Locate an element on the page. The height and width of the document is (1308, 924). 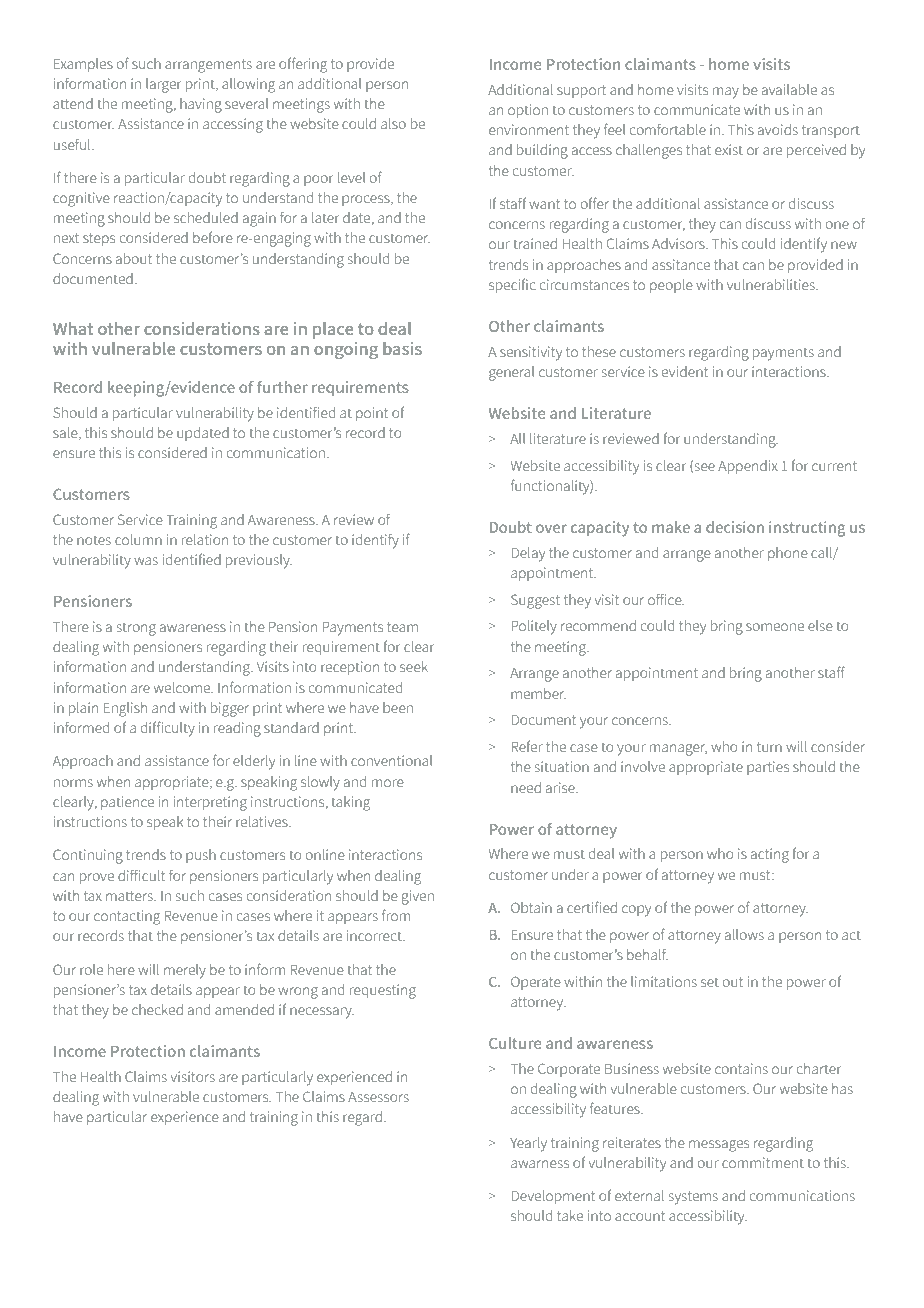
someone is located at coordinates (775, 627).
